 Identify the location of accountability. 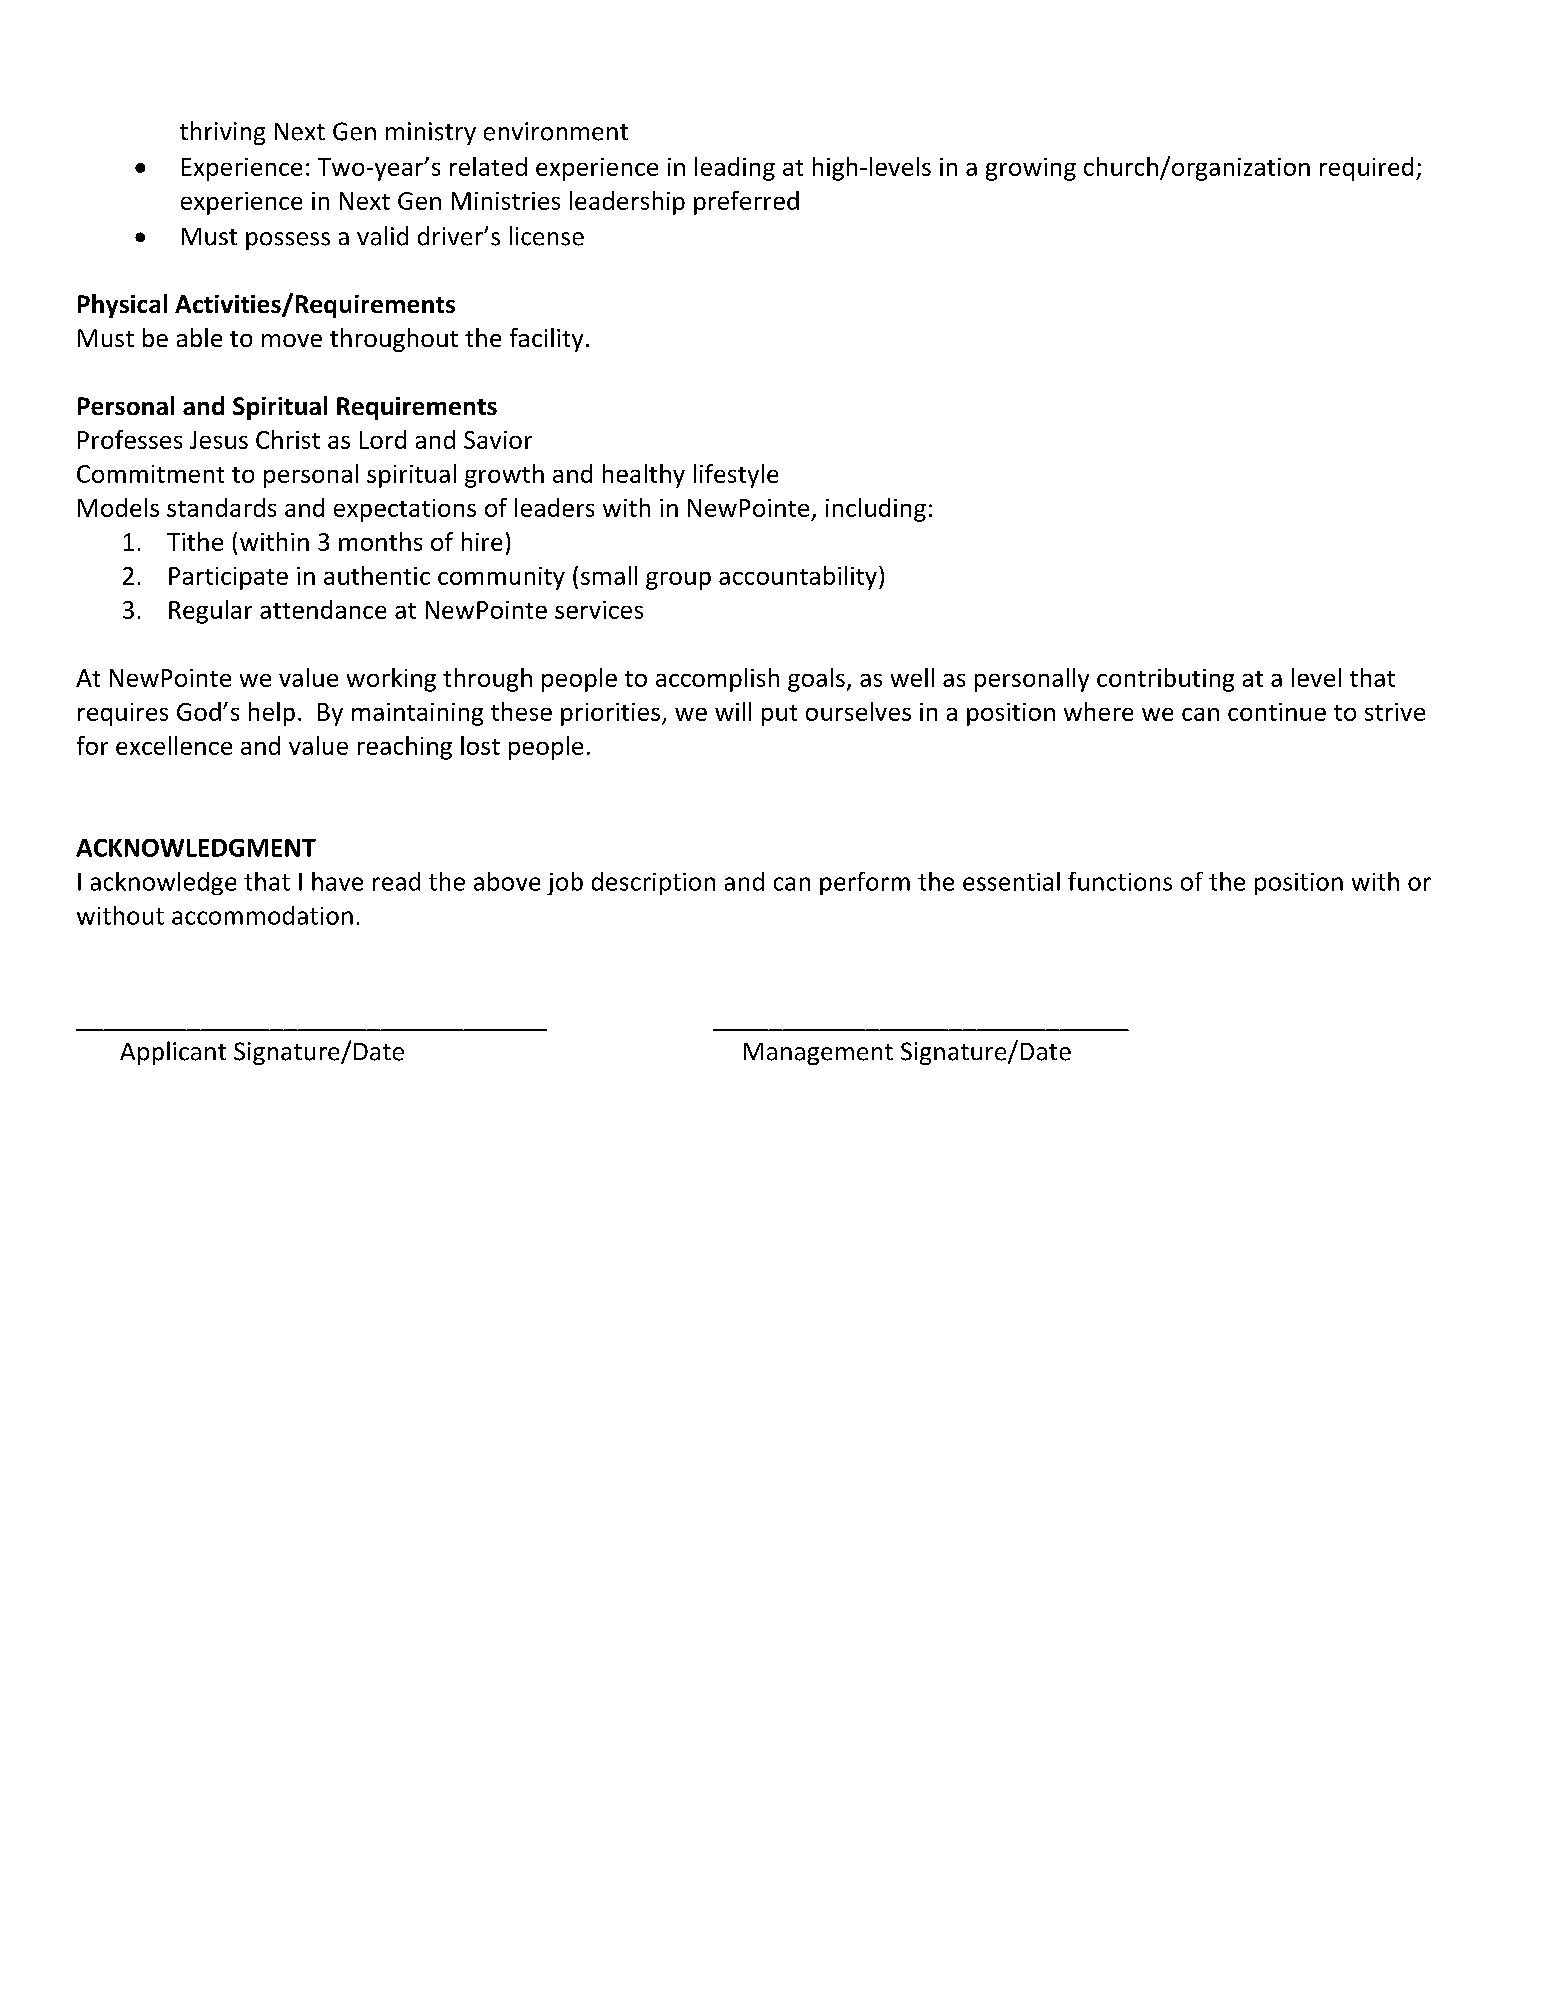
(798, 578).
